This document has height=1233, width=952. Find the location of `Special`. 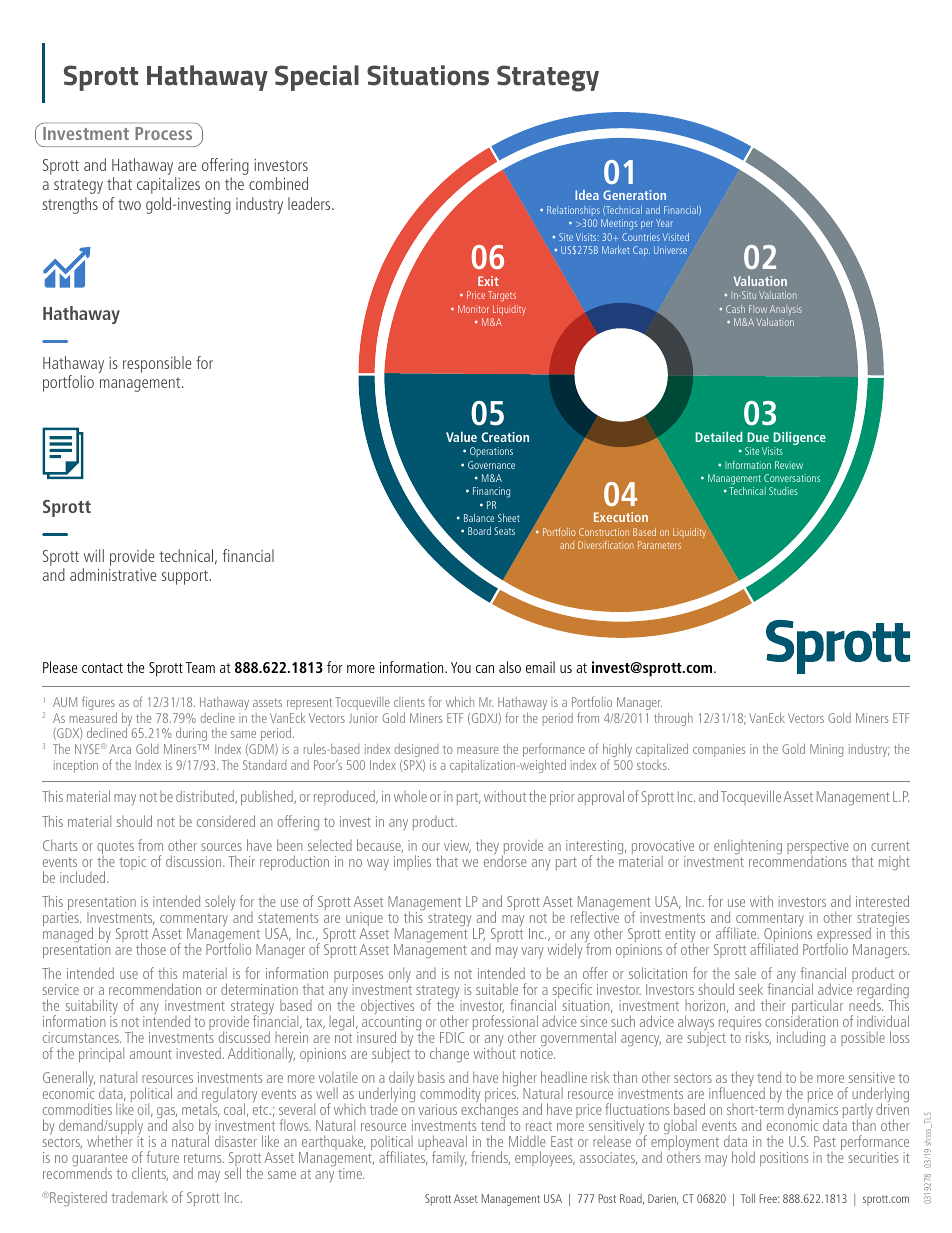

Special is located at coordinates (317, 78).
